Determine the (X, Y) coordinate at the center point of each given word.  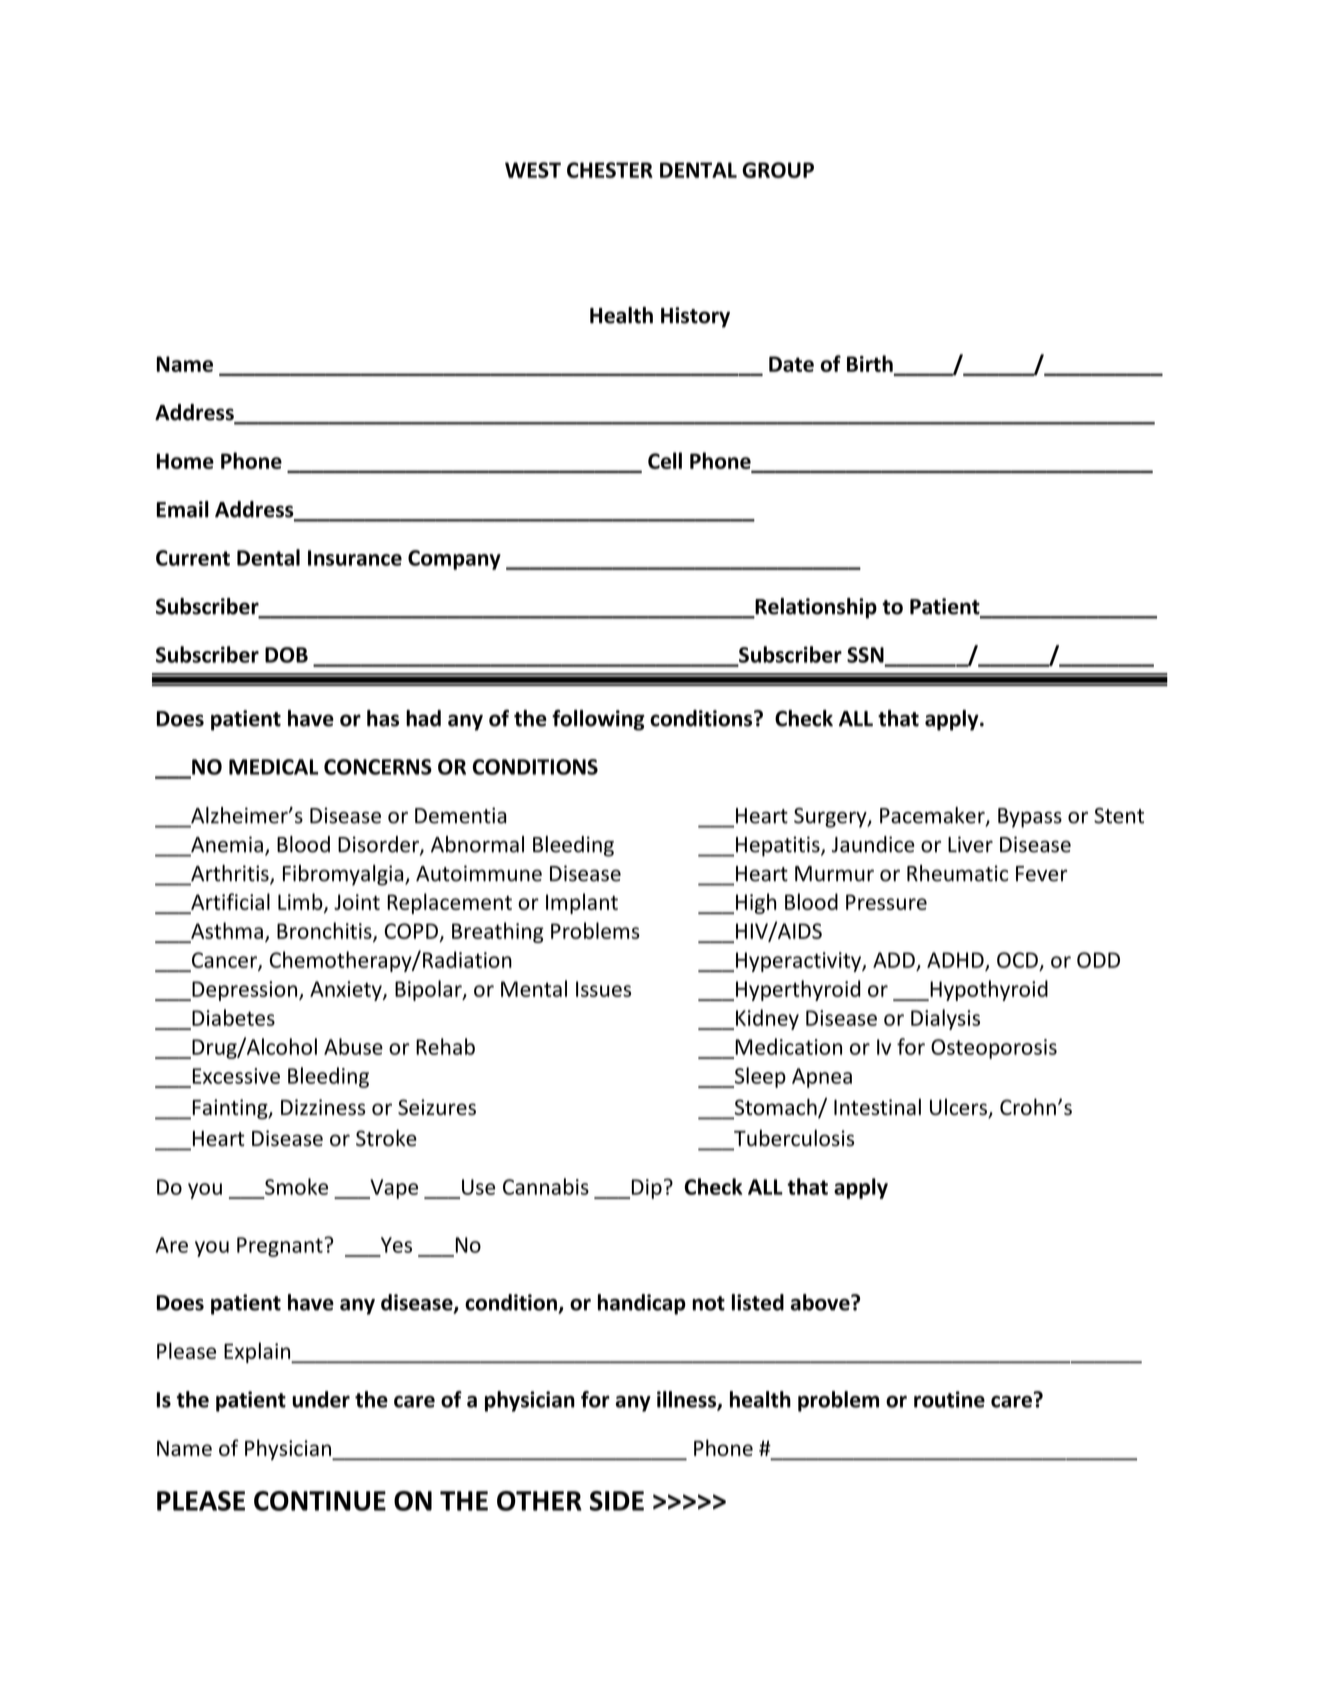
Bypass (1030, 818)
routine (949, 1399)
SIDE (617, 1501)
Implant (582, 903)
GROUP (778, 170)
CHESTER (610, 170)
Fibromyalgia (344, 875)
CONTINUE (320, 1501)
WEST (533, 170)
